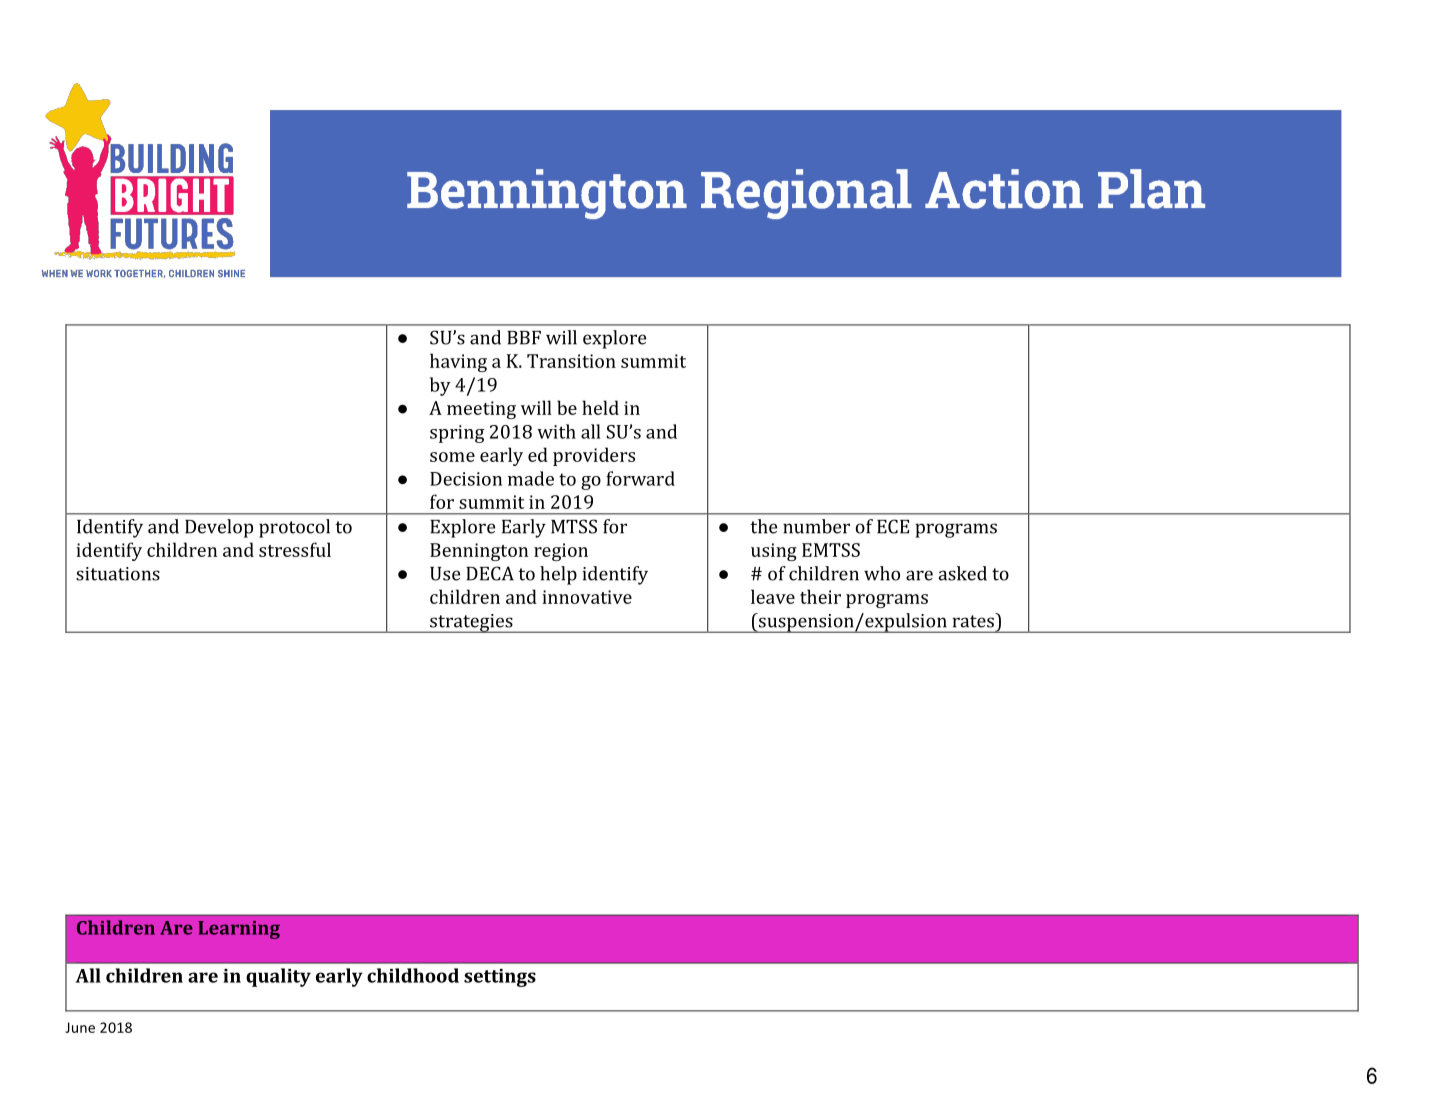 This screenshot has height=1115, width=1442. I want to click on situations, so click(118, 574).
